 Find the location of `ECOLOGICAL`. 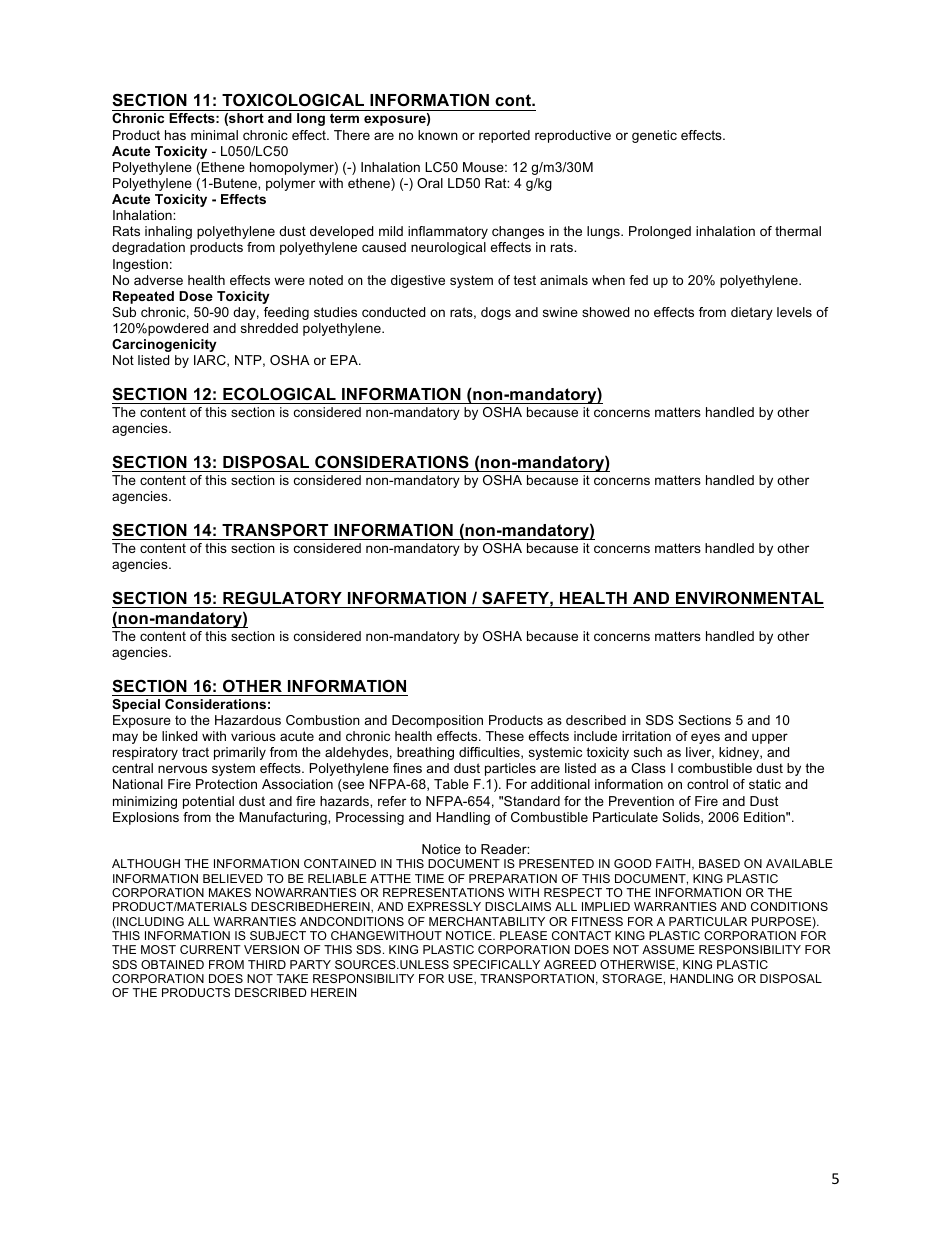

ECOLOGICAL is located at coordinates (279, 393).
